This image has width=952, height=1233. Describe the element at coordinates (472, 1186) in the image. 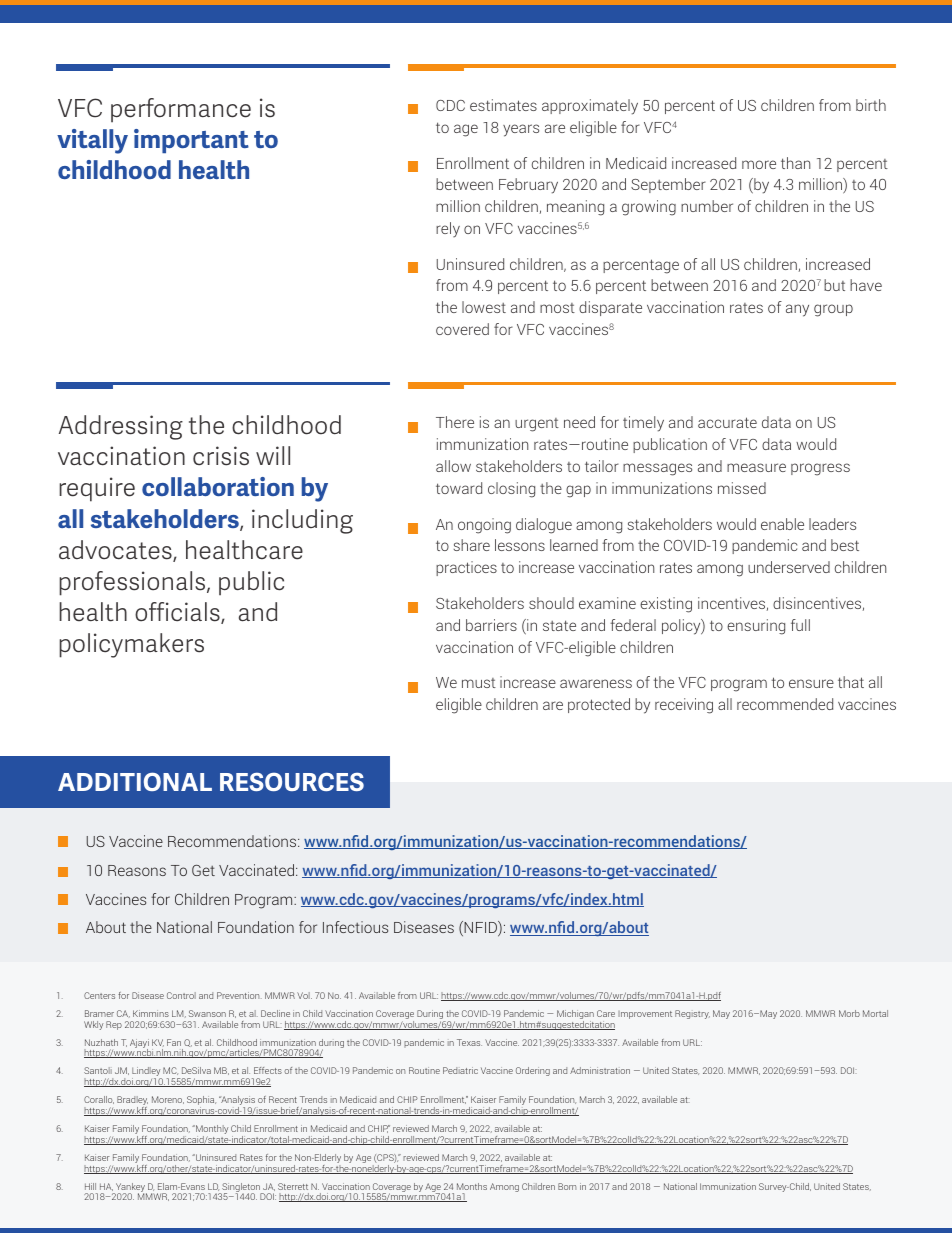

I see `Months` at that location.
